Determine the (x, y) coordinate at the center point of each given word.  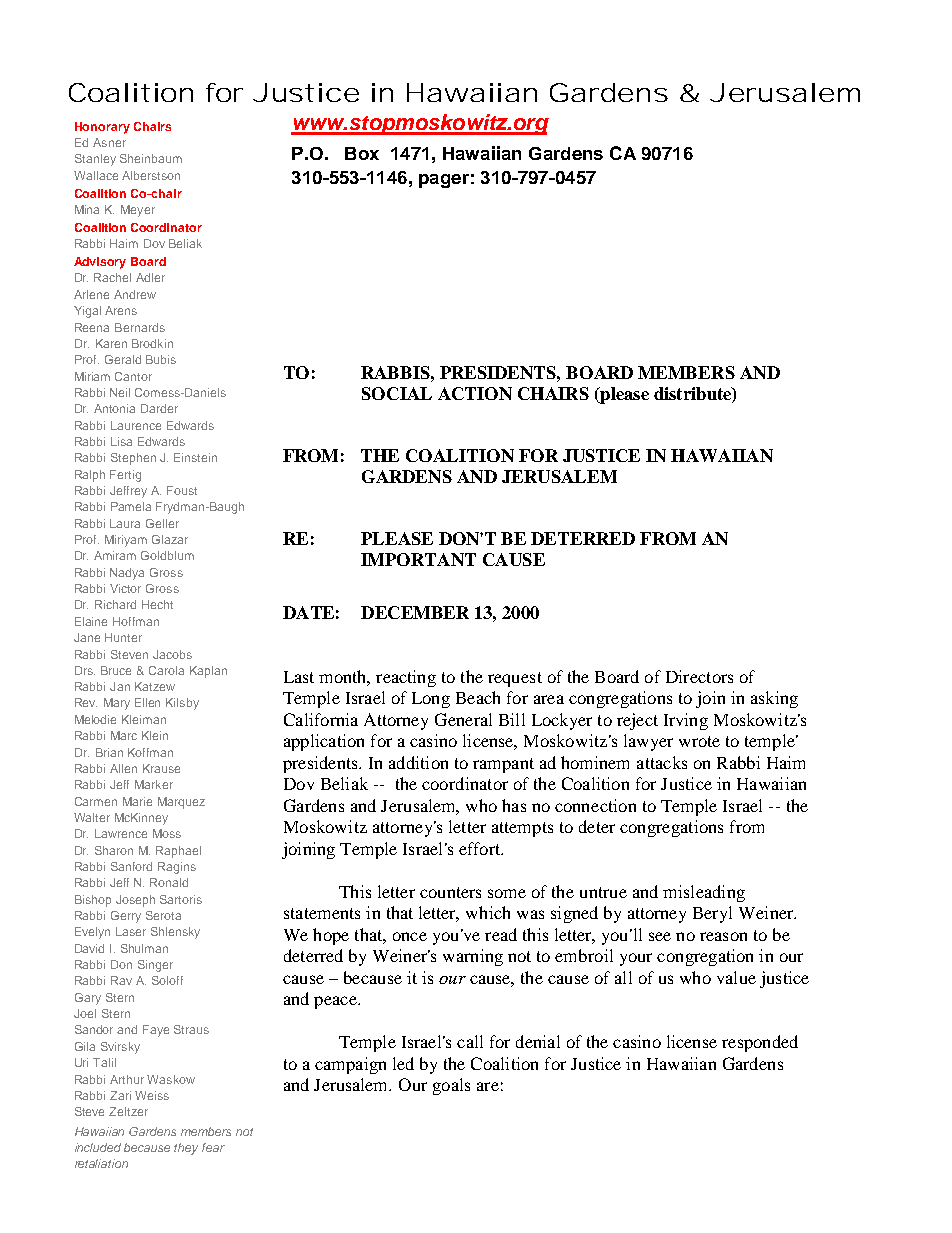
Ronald (169, 882)
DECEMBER (415, 612)
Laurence (136, 425)
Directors (699, 676)
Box (362, 153)
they (186, 1149)
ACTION (475, 393)
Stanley (95, 160)
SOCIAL (397, 393)
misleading (704, 893)
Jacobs (172, 654)
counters (450, 892)
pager (444, 181)
